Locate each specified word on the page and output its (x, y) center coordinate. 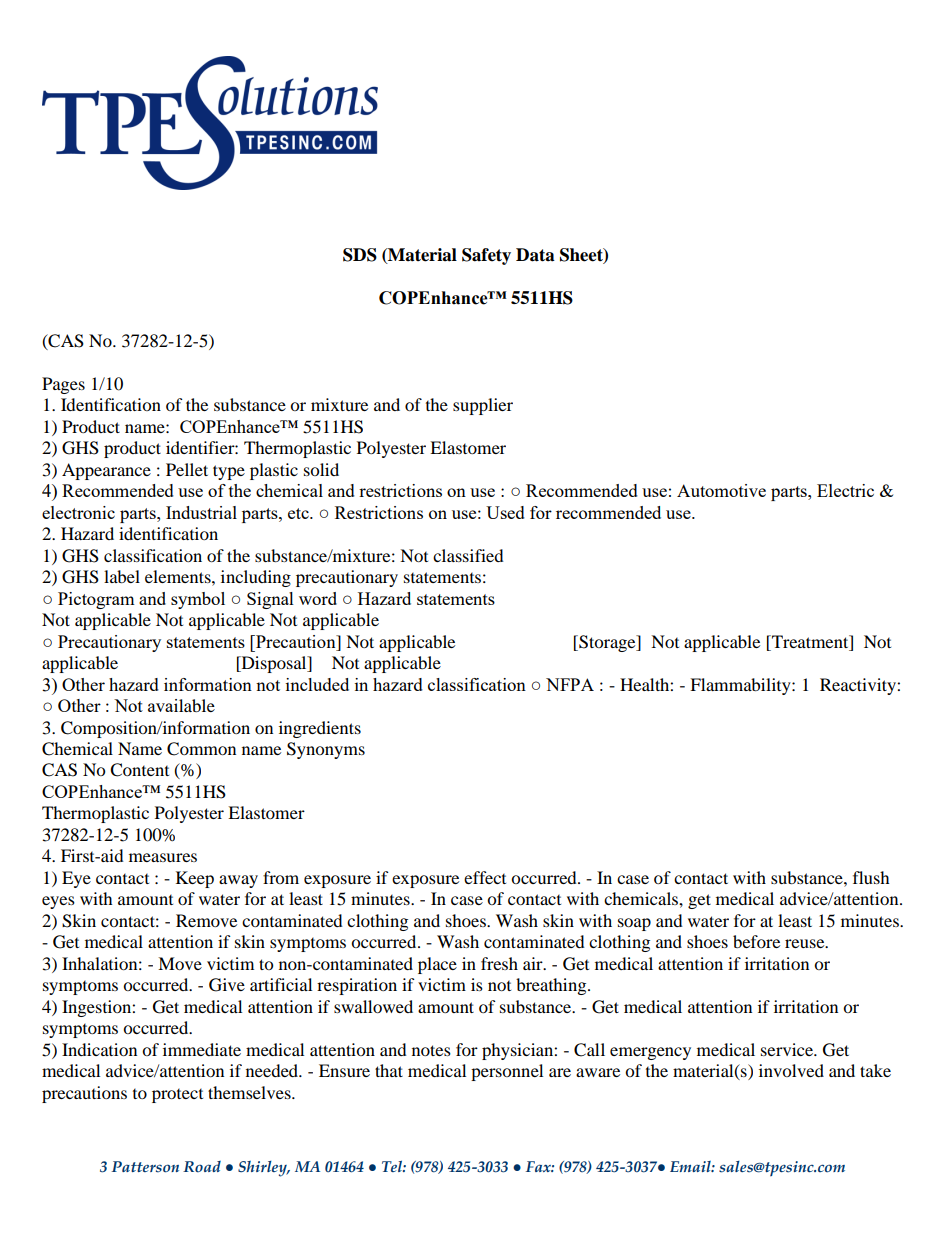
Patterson (145, 1167)
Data (535, 255)
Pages (63, 385)
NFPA (570, 684)
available (181, 705)
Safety (486, 256)
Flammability (741, 686)
